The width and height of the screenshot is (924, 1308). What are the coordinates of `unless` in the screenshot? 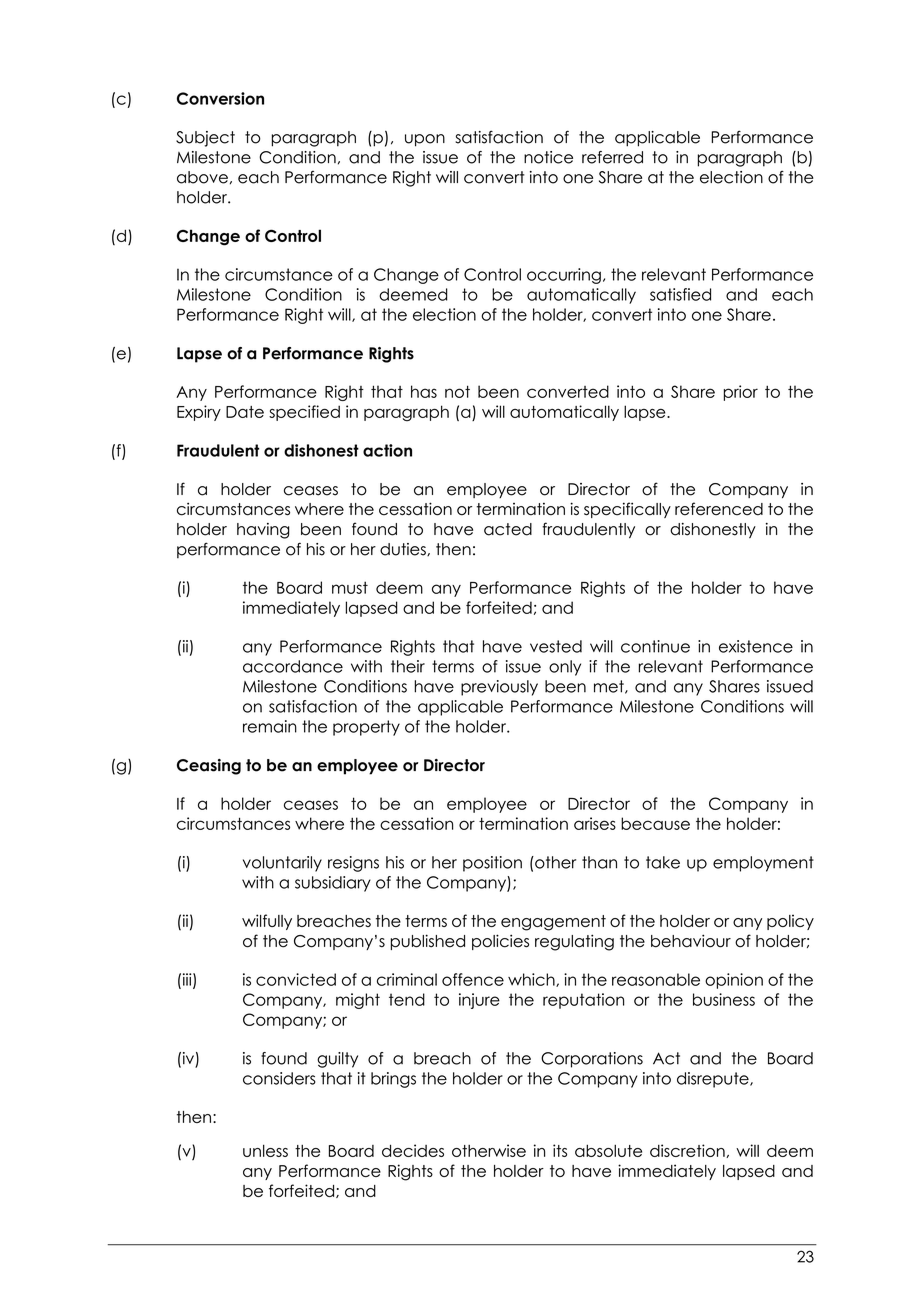 It's located at (265, 1150).
